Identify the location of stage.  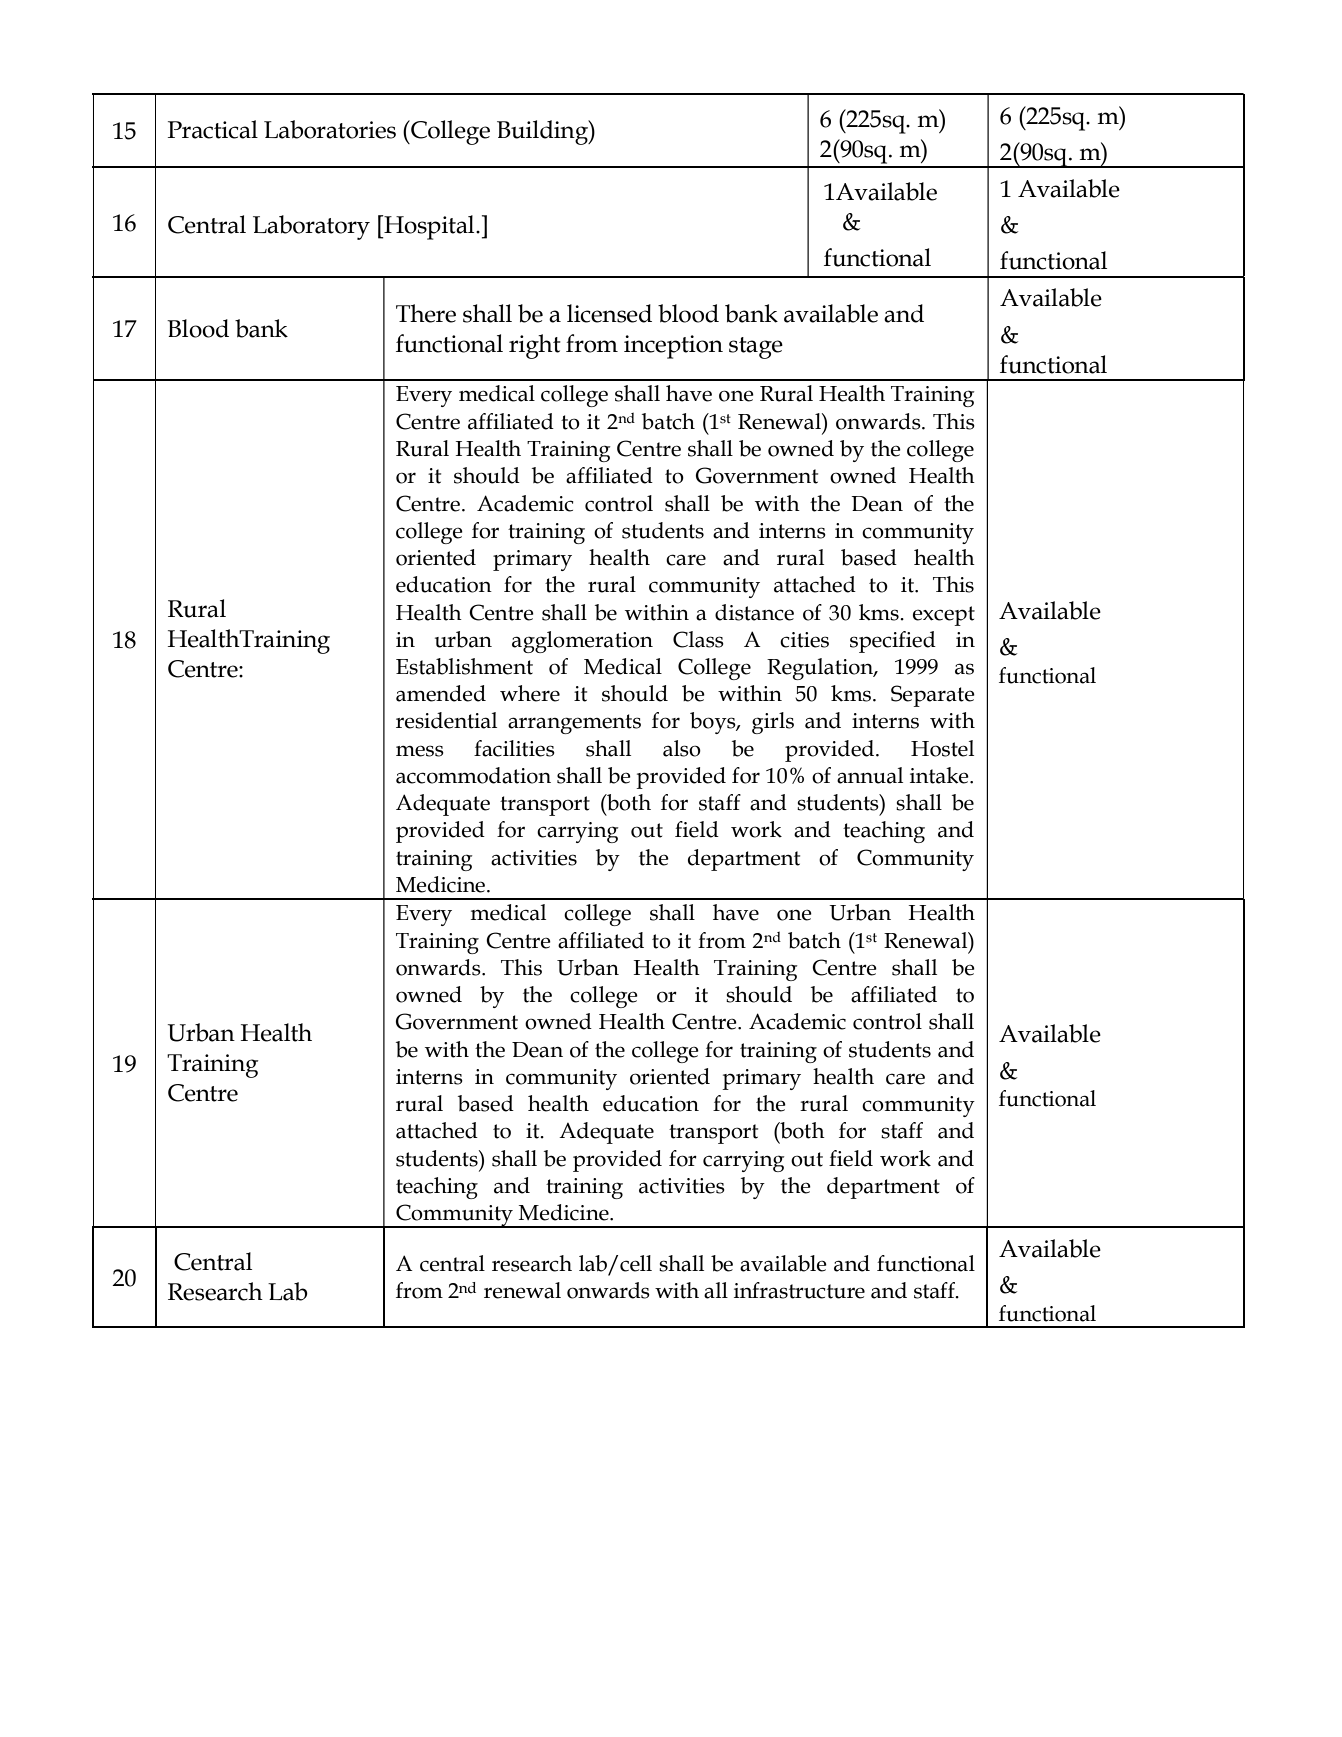
(756, 348).
